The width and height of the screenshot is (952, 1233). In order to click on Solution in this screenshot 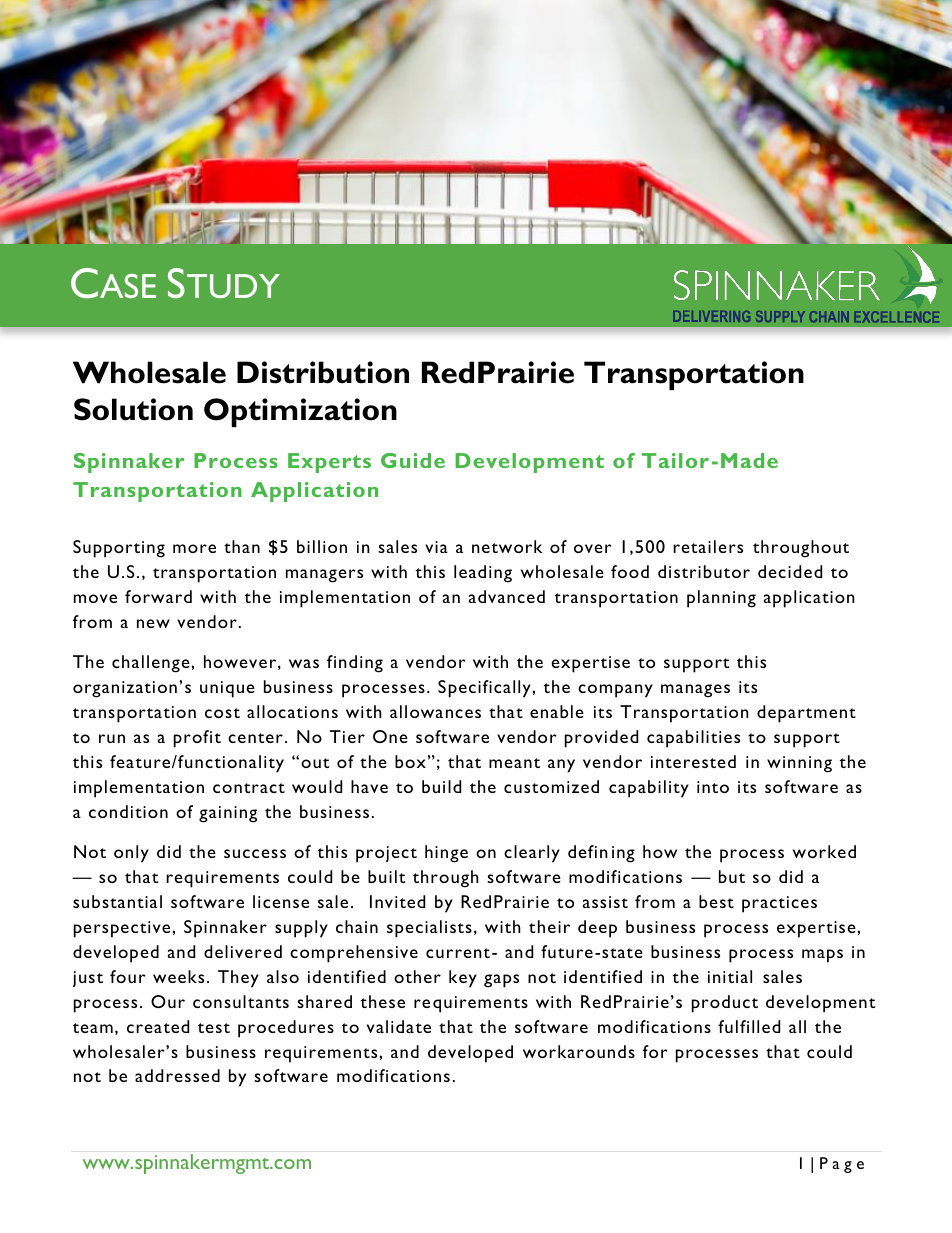, I will do `click(133, 409)`.
